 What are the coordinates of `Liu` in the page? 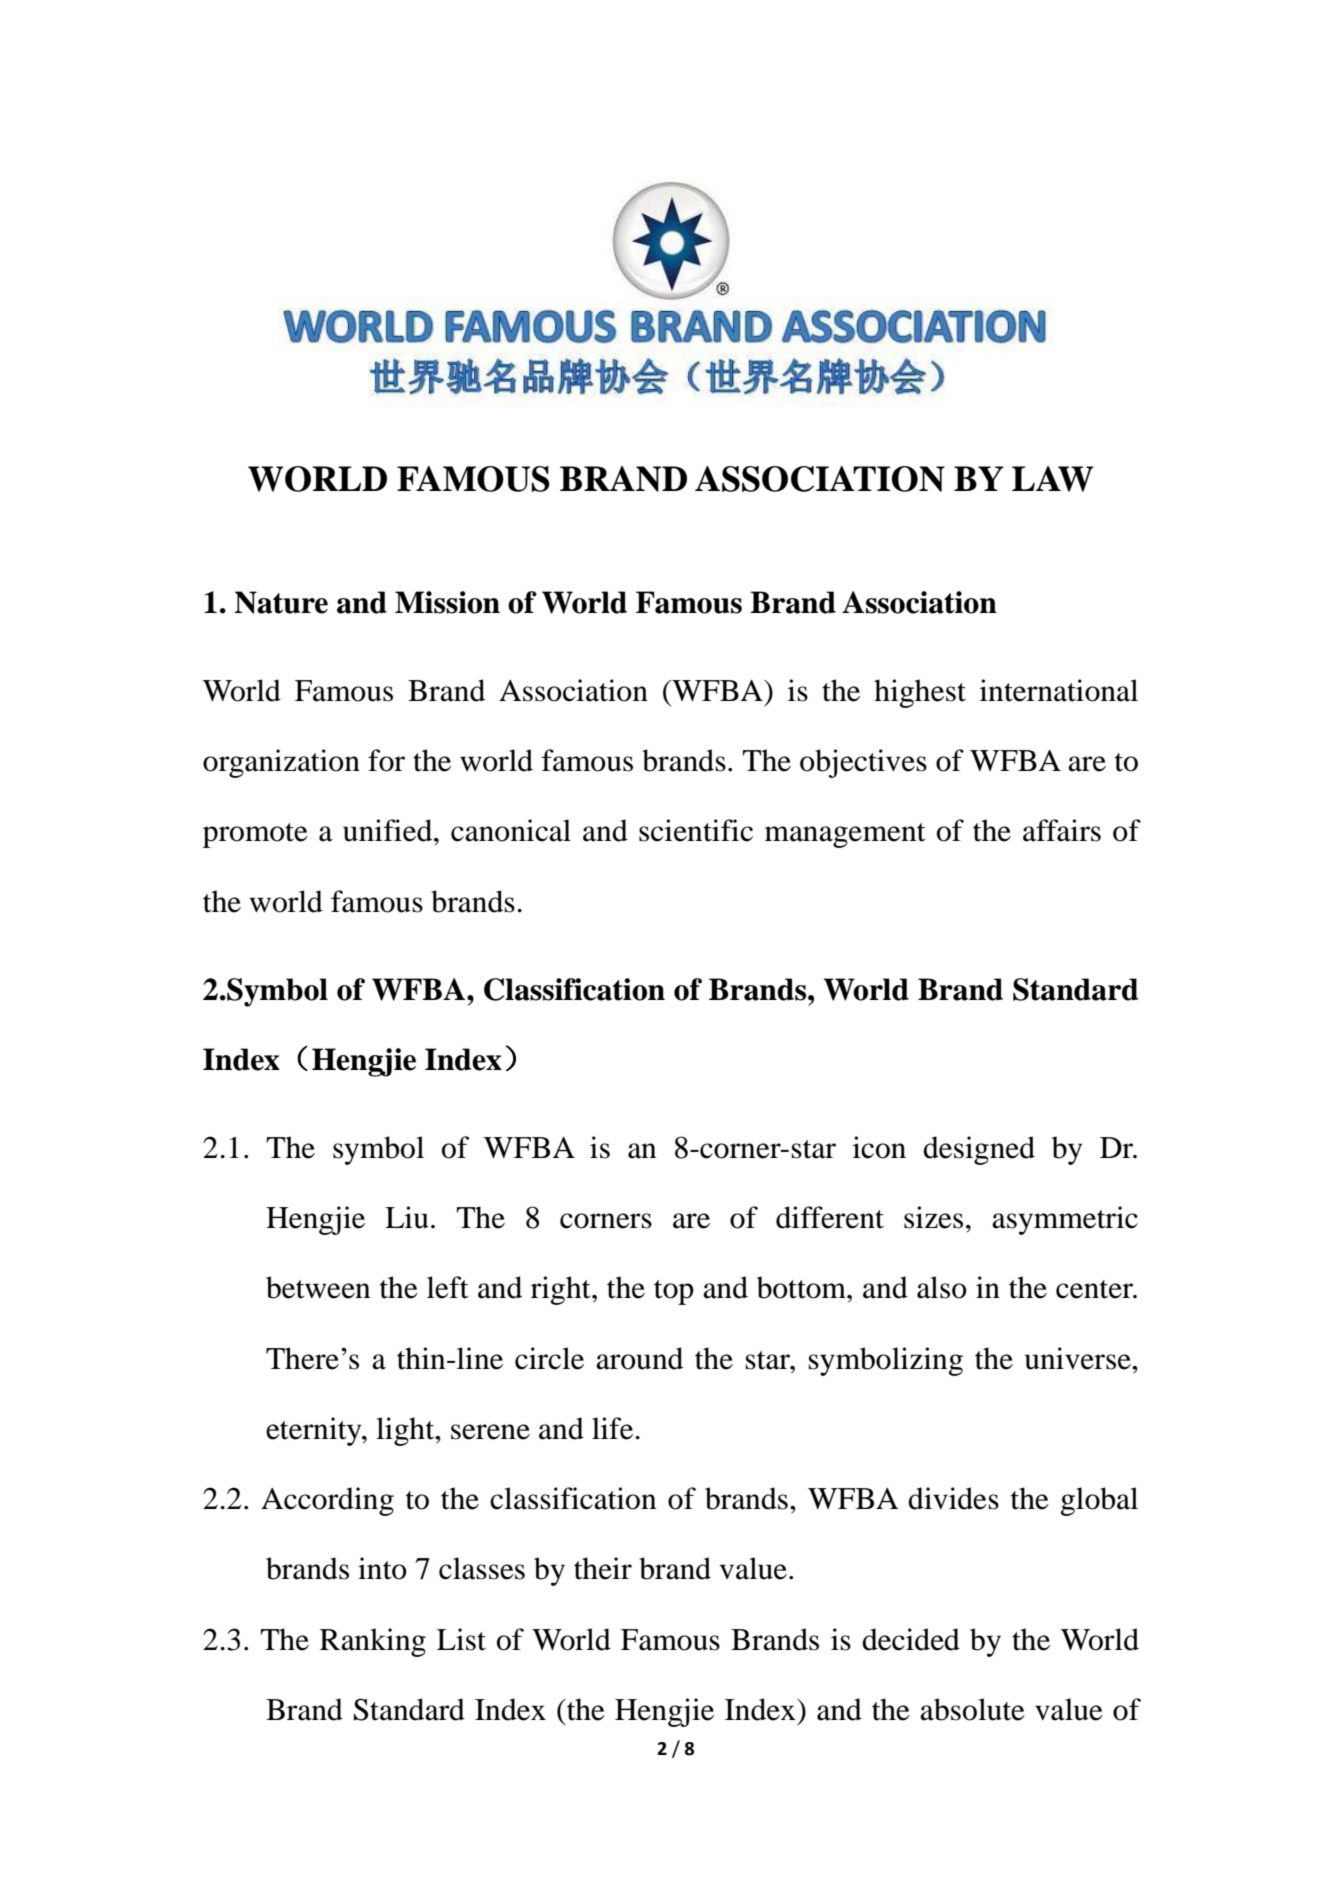 It's located at (407, 1217).
